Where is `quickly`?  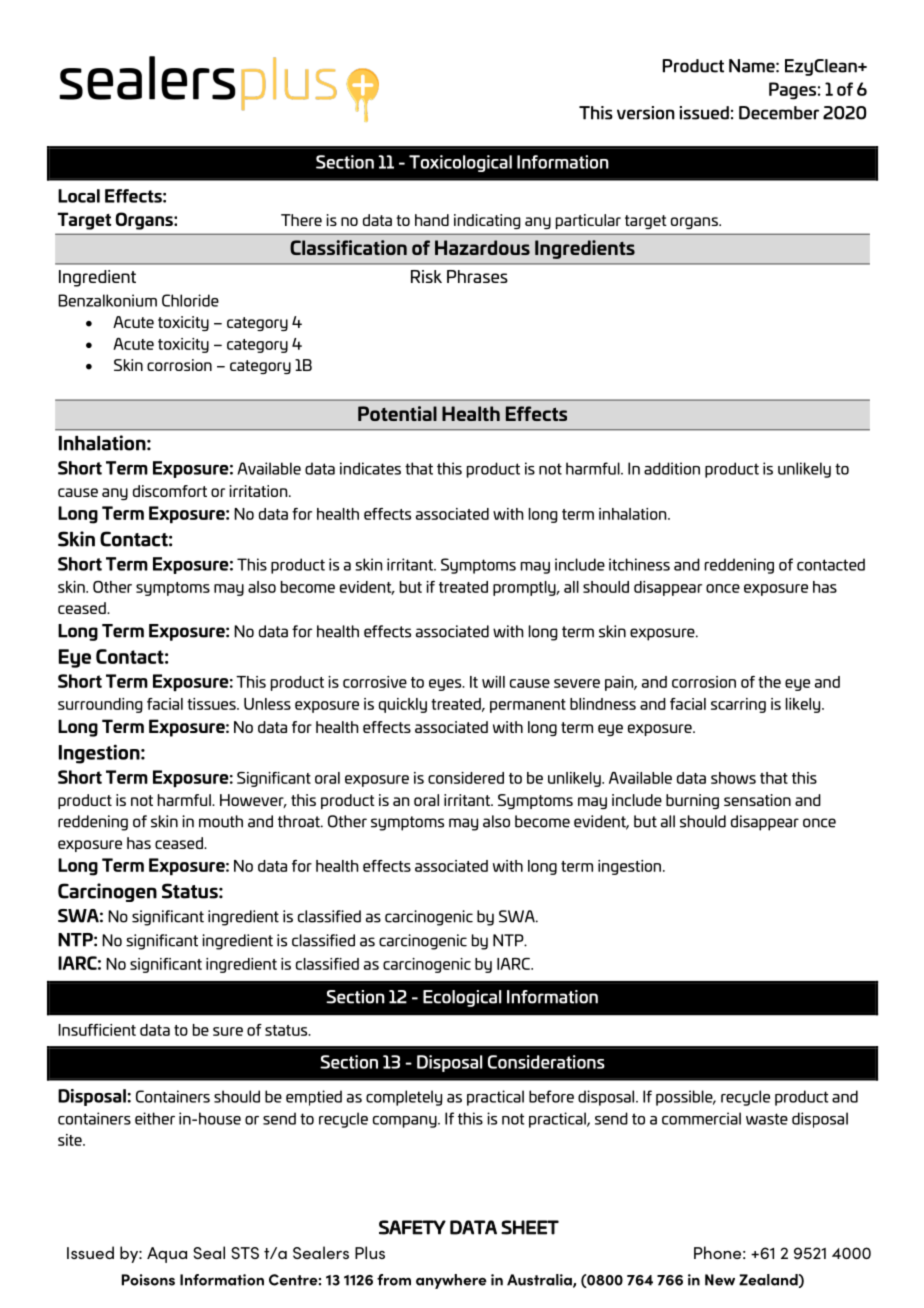
quickly is located at coordinates (403, 705).
